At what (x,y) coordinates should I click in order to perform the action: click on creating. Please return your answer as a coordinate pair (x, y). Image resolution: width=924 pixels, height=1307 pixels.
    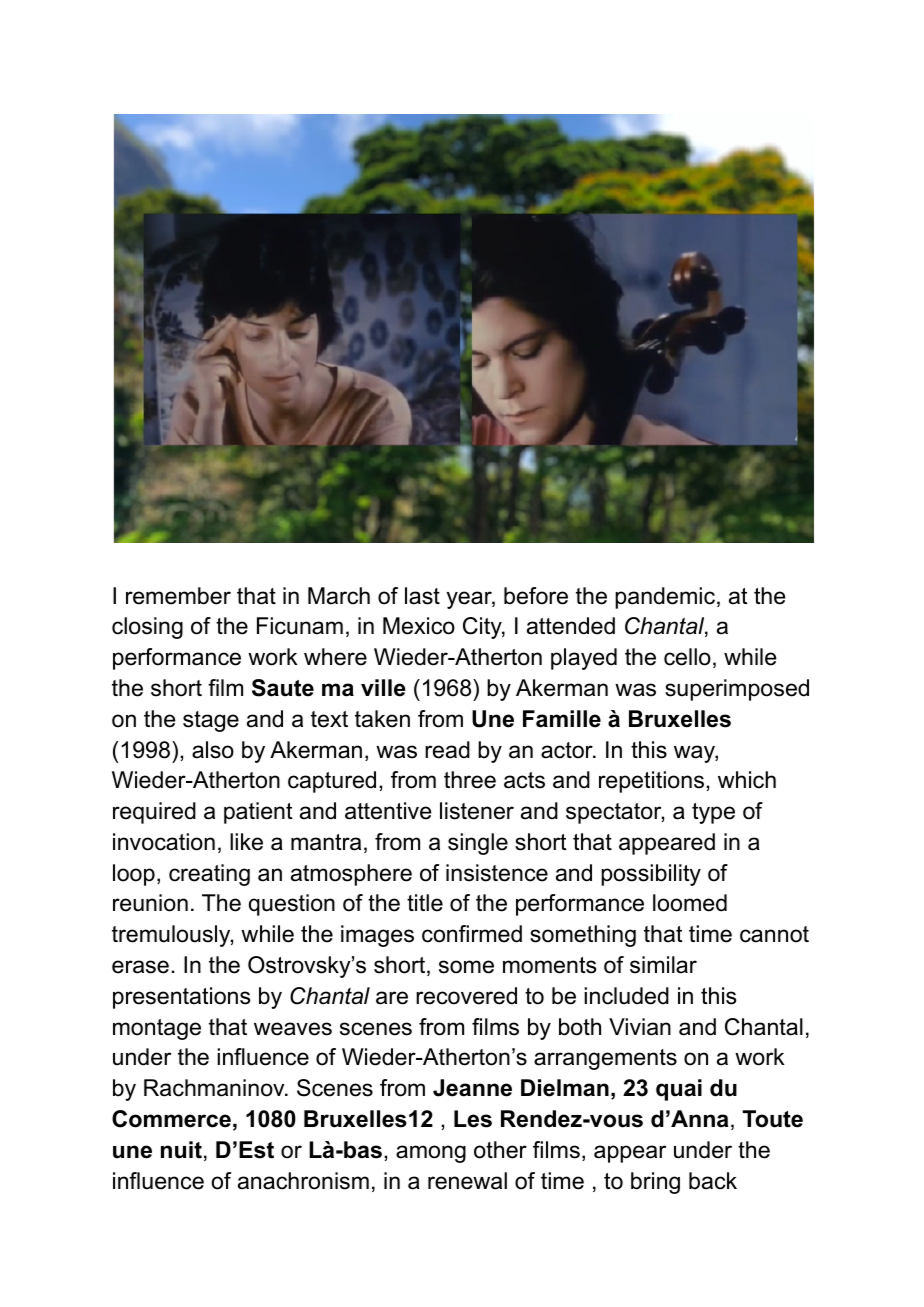
    Looking at the image, I should click on (209, 875).
